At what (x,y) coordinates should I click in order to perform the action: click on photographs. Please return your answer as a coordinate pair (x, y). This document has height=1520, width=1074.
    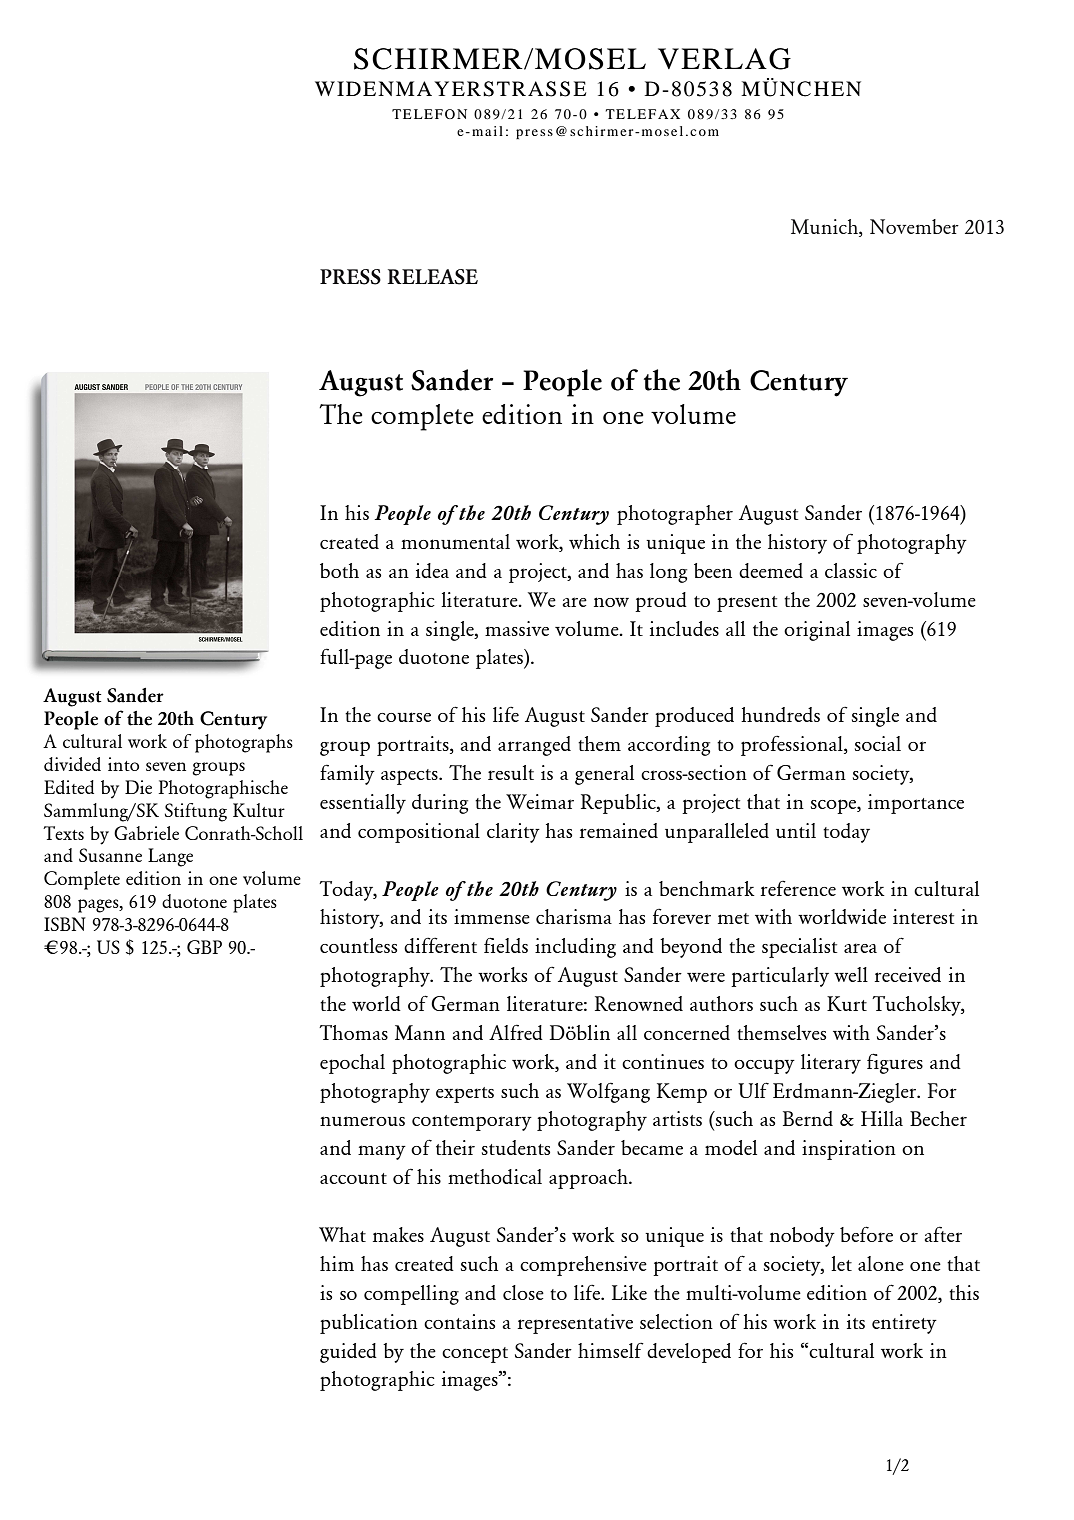
    Looking at the image, I should click on (244, 743).
